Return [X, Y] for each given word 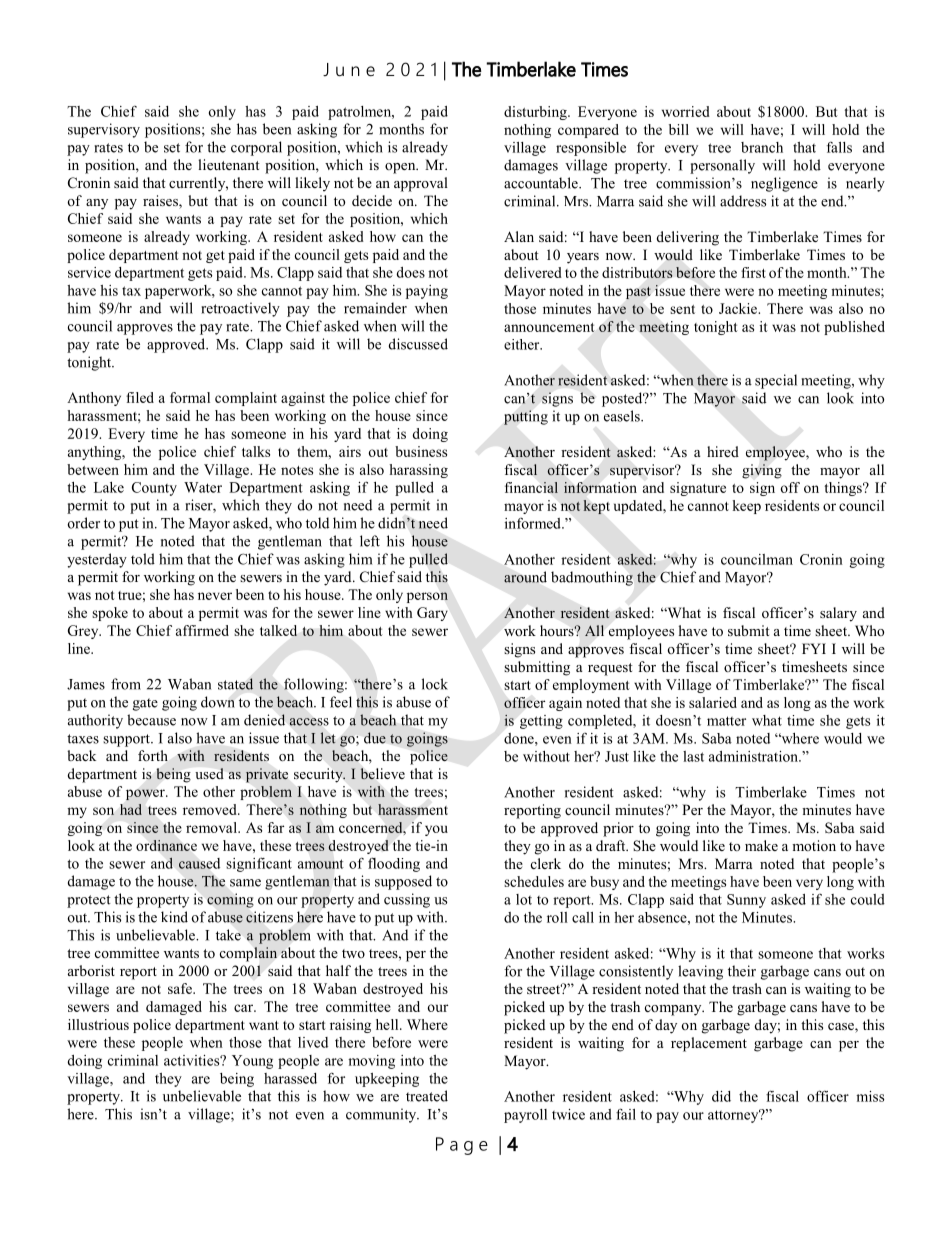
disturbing [536, 113]
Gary [432, 614]
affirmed [202, 630]
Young [252, 1062]
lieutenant [229, 164]
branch [762, 147]
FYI [814, 648]
